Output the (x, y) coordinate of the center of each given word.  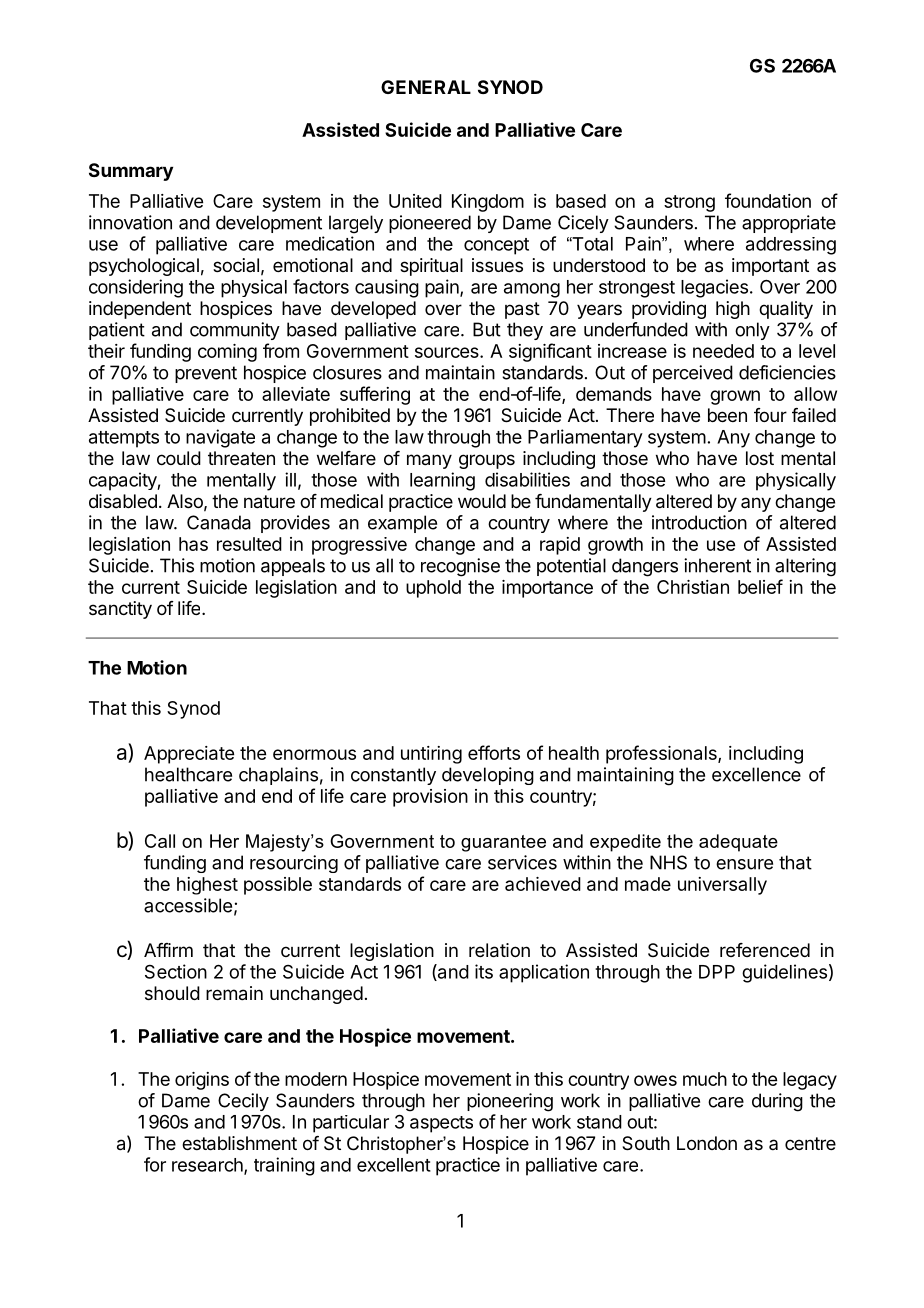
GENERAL (426, 87)
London (707, 1143)
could (179, 458)
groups (487, 461)
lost (760, 458)
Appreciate (189, 755)
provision (430, 798)
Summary (131, 172)
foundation (768, 200)
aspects (441, 1124)
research (208, 1166)
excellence (756, 774)
